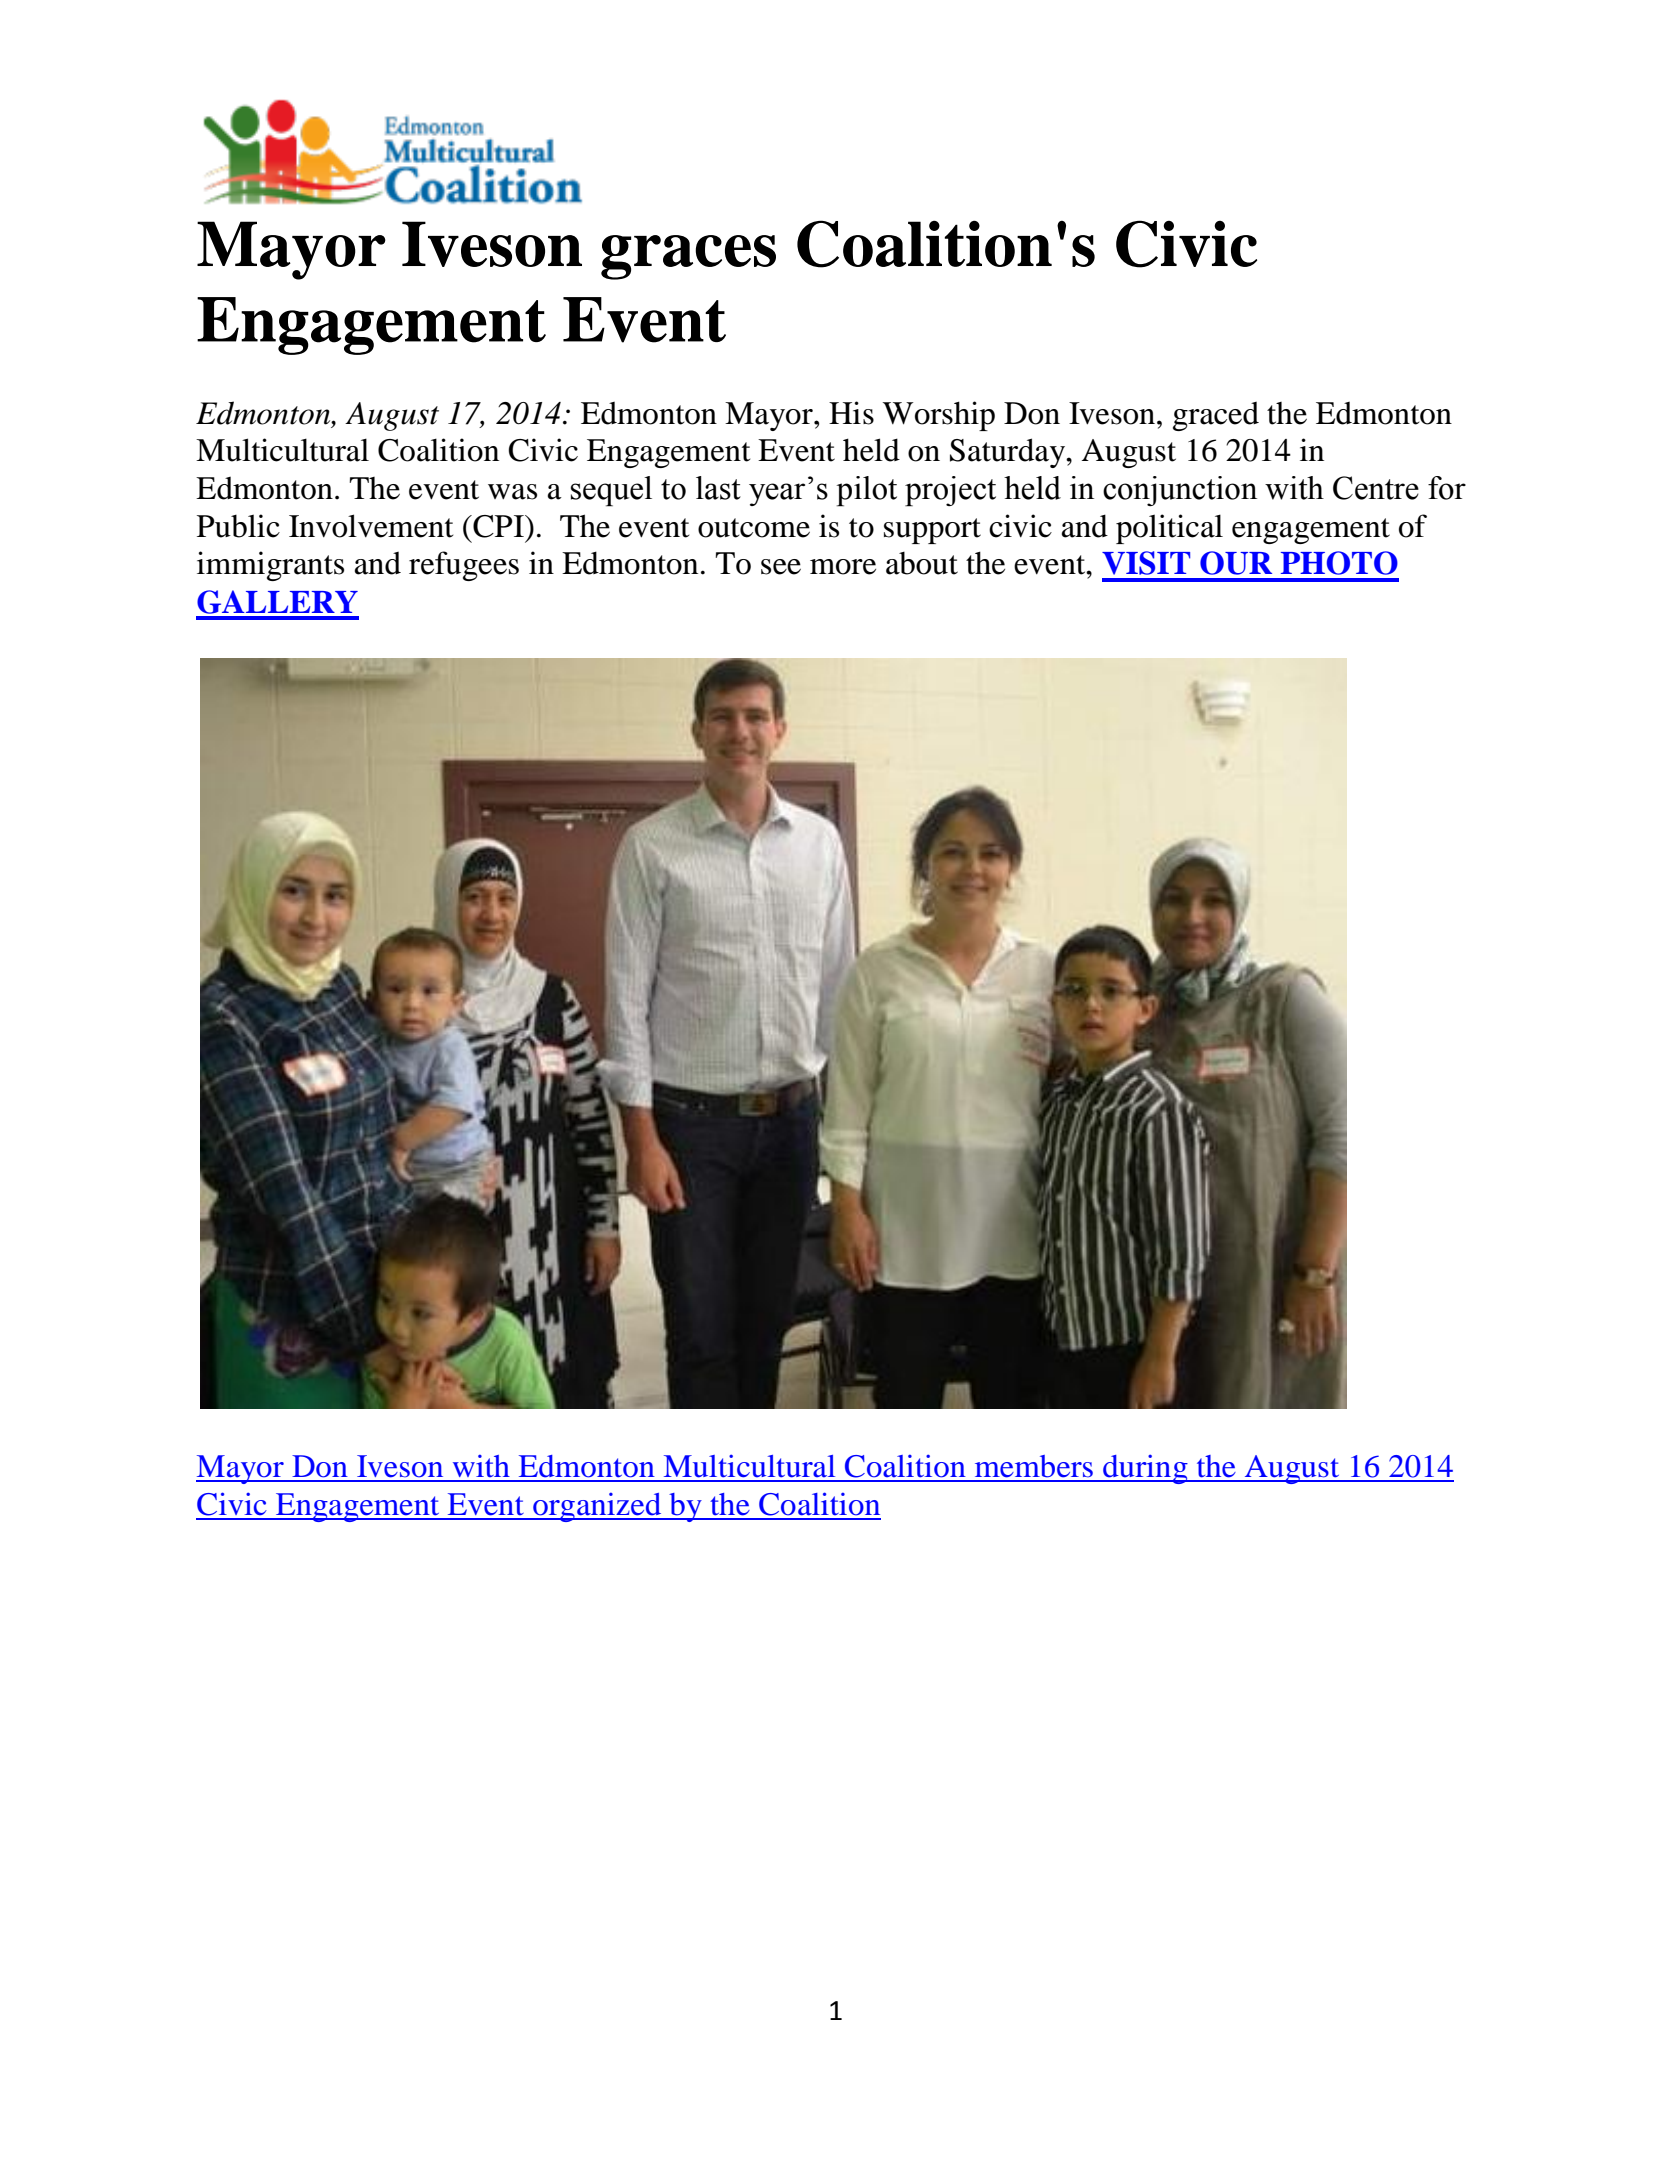  What do you see at coordinates (781, 567) in the document?
I see `see` at bounding box center [781, 567].
